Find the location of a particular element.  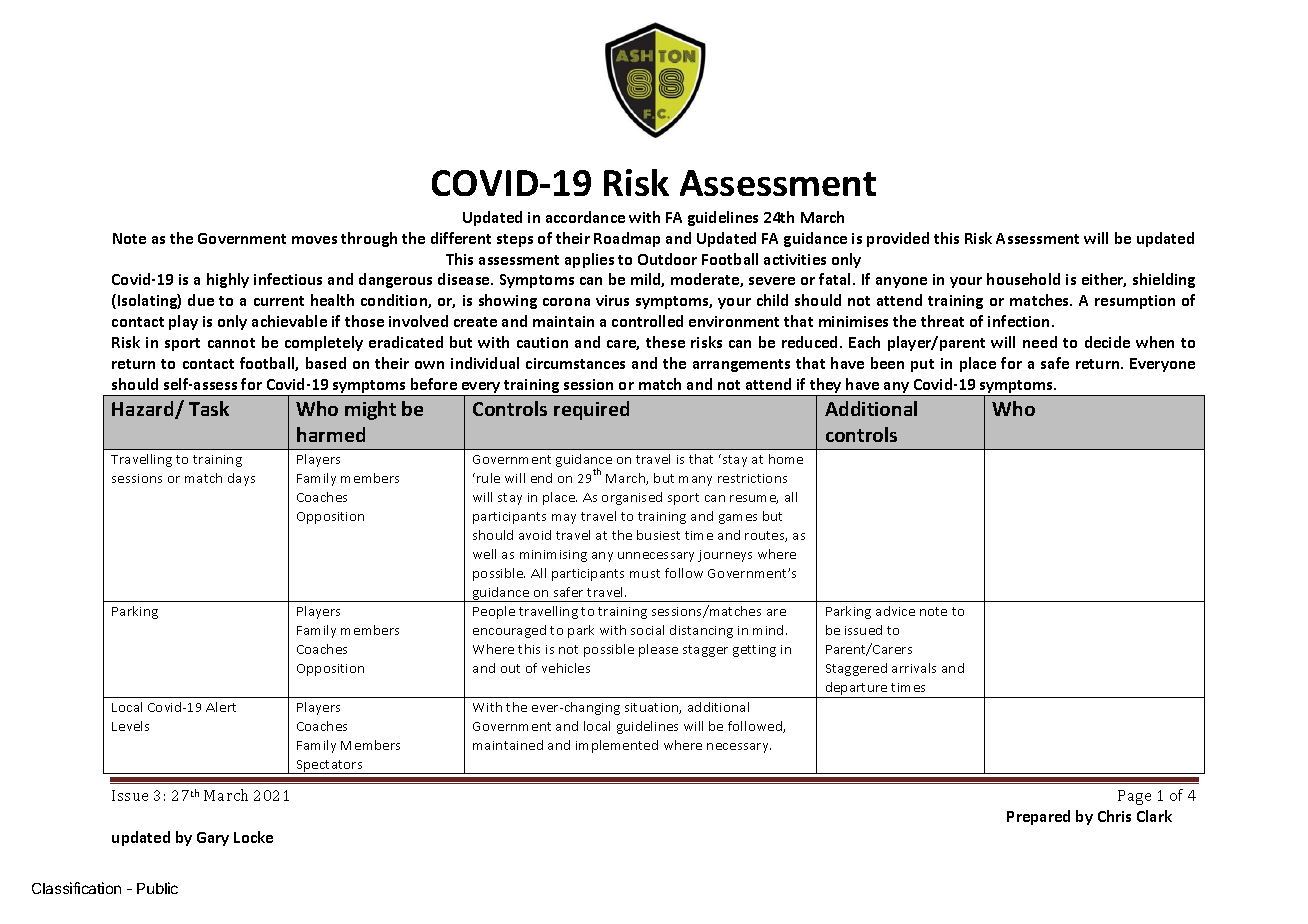

advice is located at coordinates (895, 611).
